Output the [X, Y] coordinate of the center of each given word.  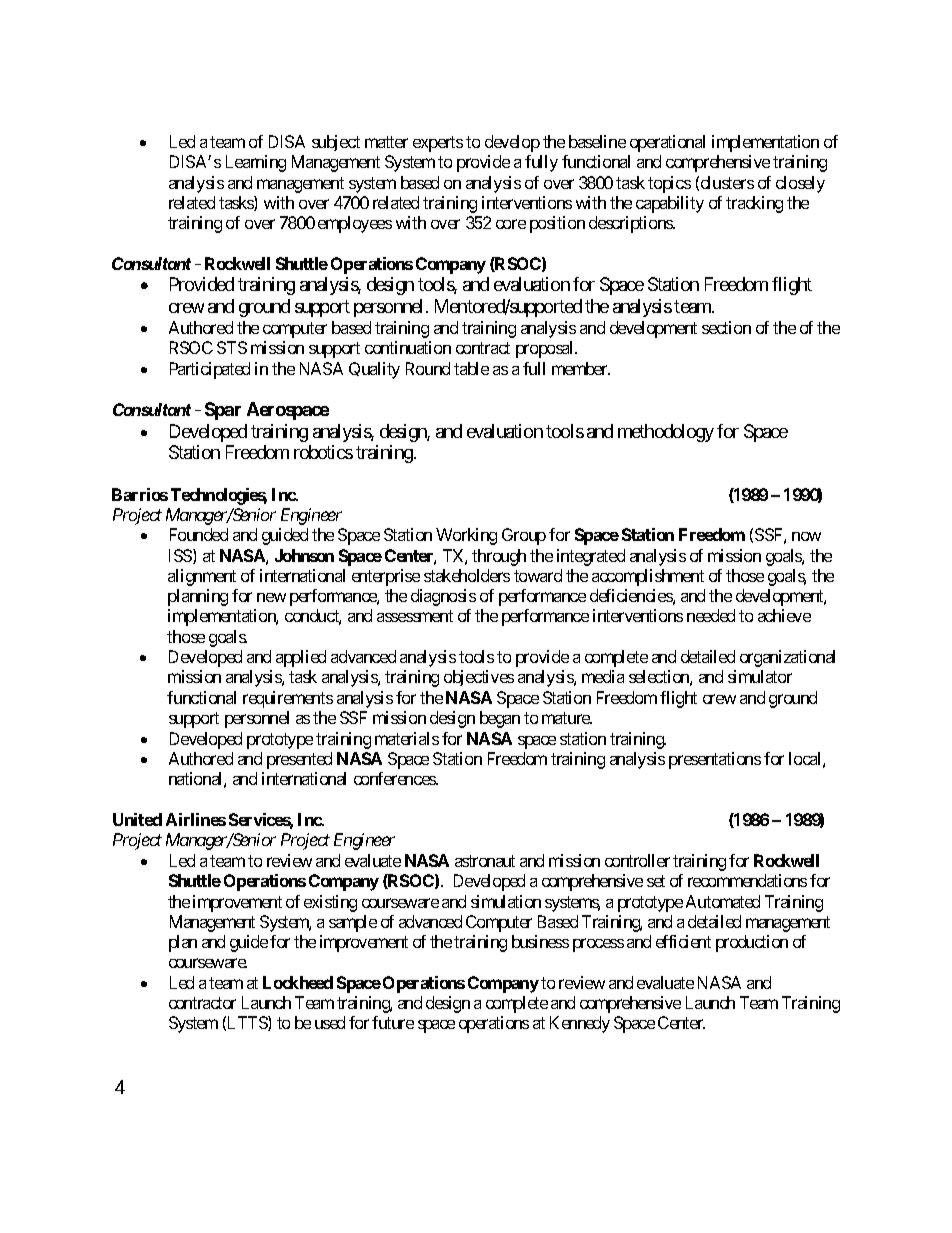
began [500, 719]
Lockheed [298, 982]
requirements [288, 699]
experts [438, 144]
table [471, 368]
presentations [715, 760]
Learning [256, 163]
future [393, 1022]
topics [669, 184]
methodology [666, 433]
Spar [223, 411]
